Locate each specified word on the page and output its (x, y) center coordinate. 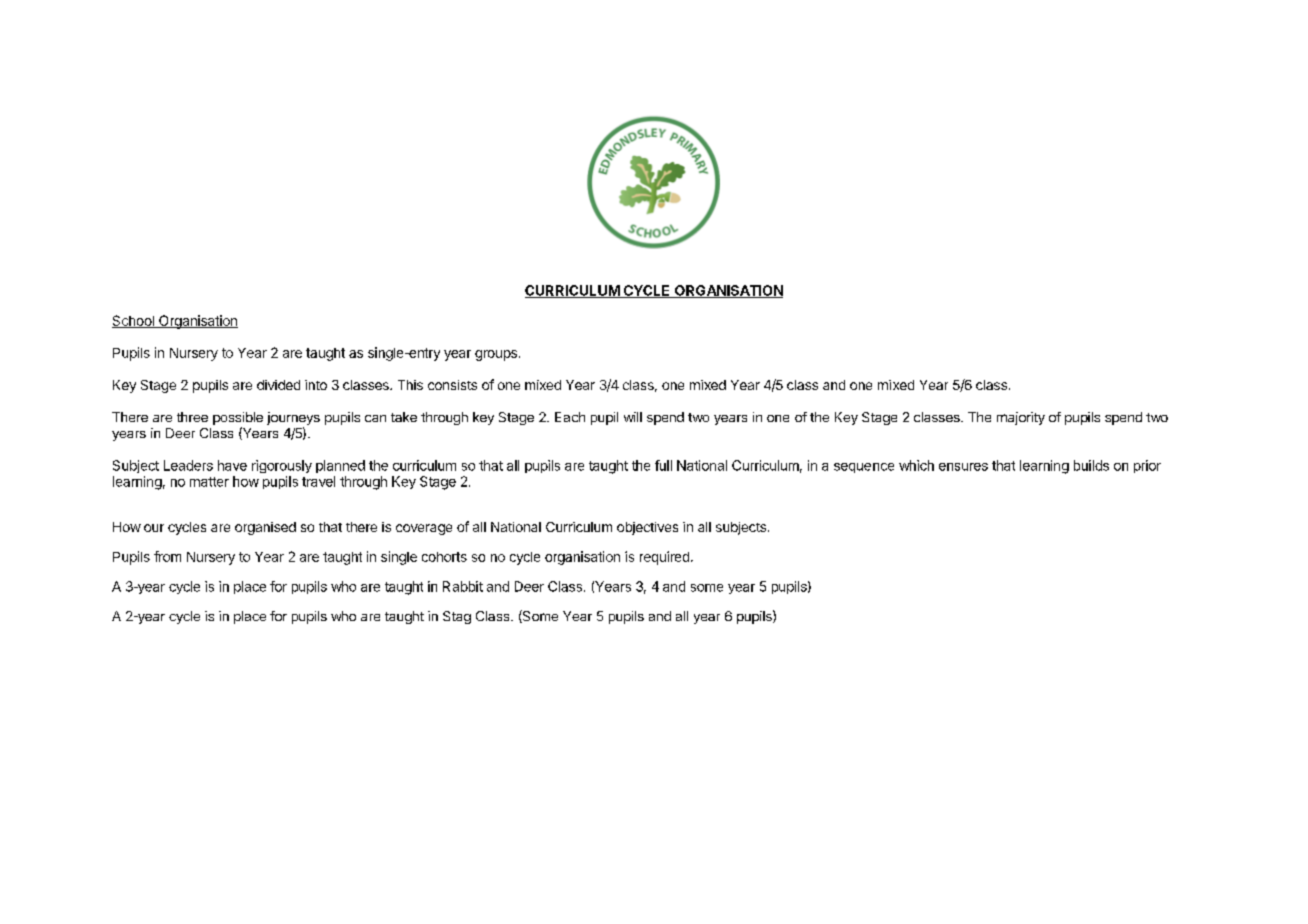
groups (497, 355)
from (167, 556)
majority (1021, 418)
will (633, 417)
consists (452, 385)
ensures (963, 467)
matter (209, 482)
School (134, 321)
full (663, 465)
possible (238, 418)
